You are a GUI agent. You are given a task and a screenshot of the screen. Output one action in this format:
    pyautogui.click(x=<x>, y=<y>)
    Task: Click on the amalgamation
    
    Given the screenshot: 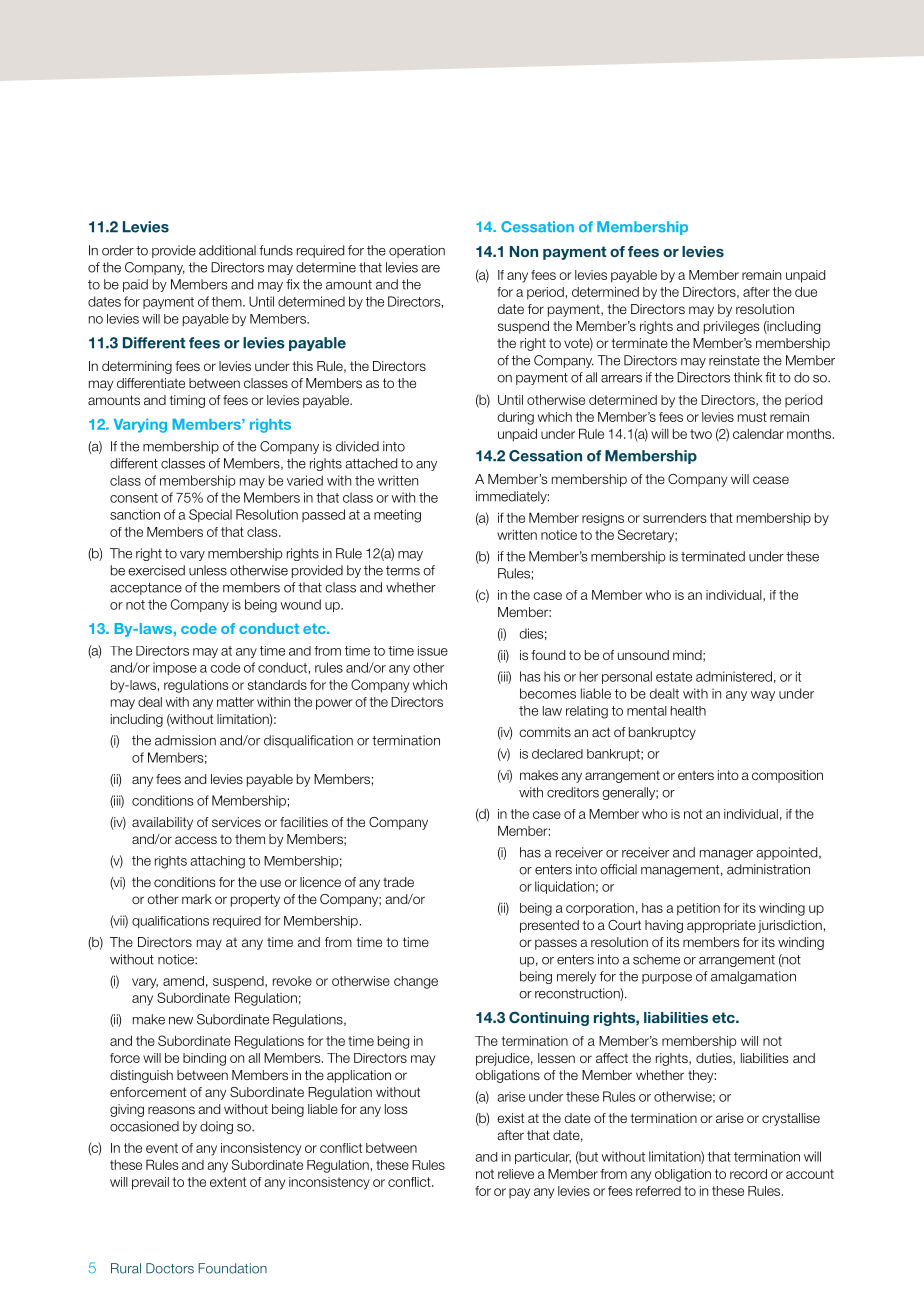 What is the action you would take?
    pyautogui.click(x=753, y=977)
